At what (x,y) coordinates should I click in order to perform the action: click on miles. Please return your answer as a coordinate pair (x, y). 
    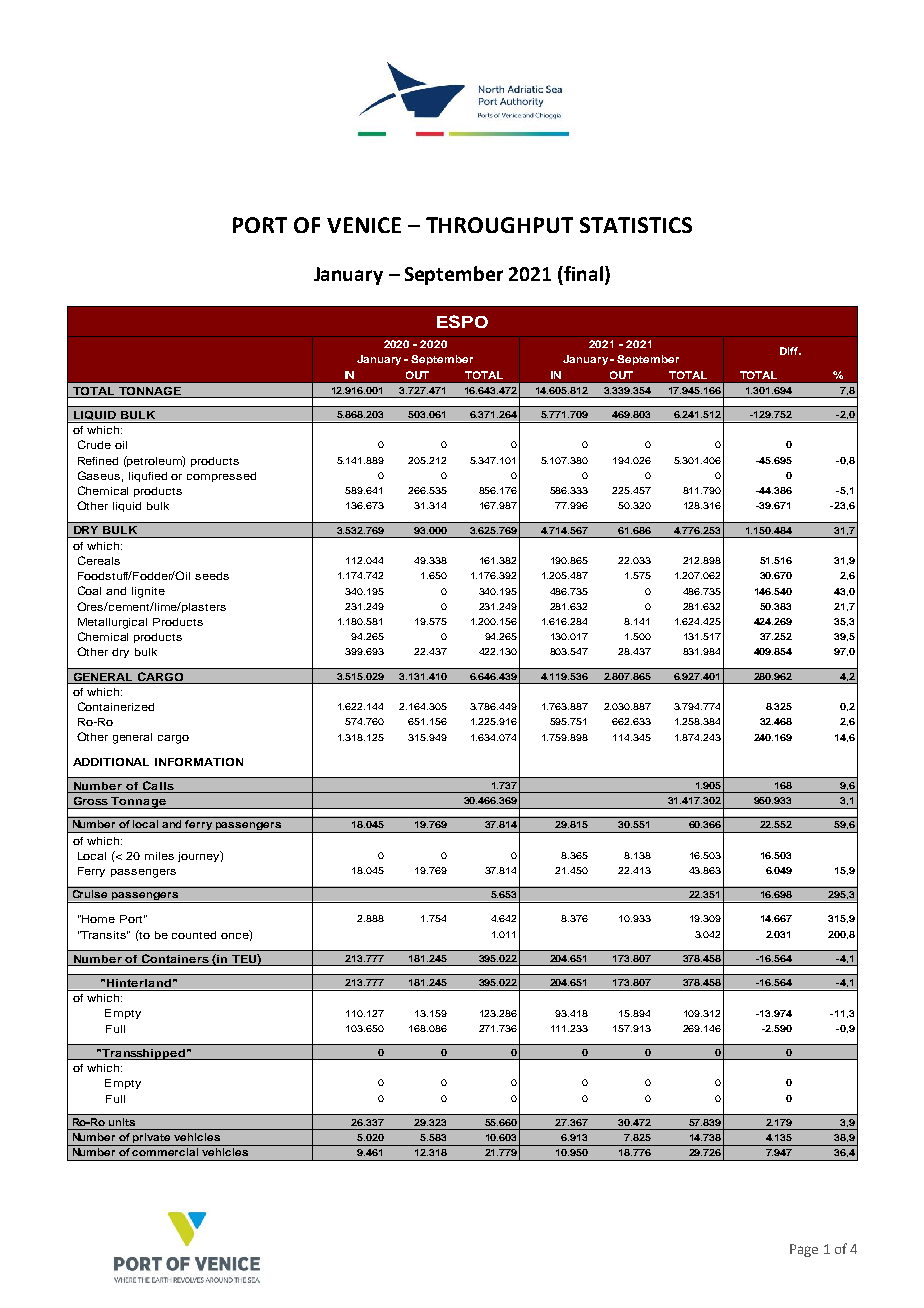
    Looking at the image, I should click on (159, 856).
